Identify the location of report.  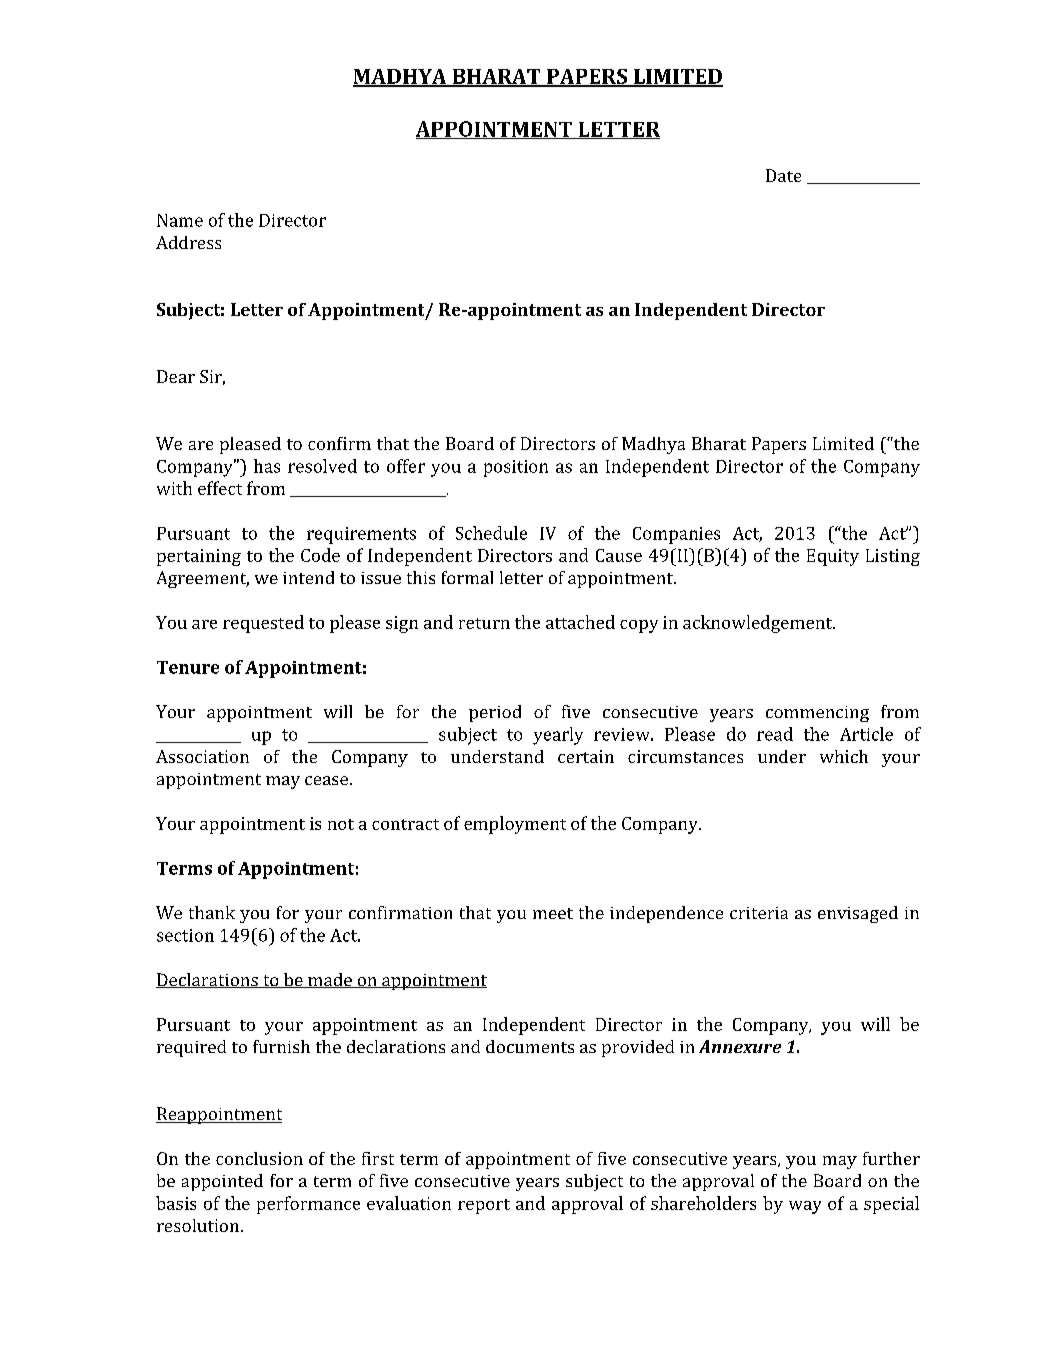
(484, 1206).
